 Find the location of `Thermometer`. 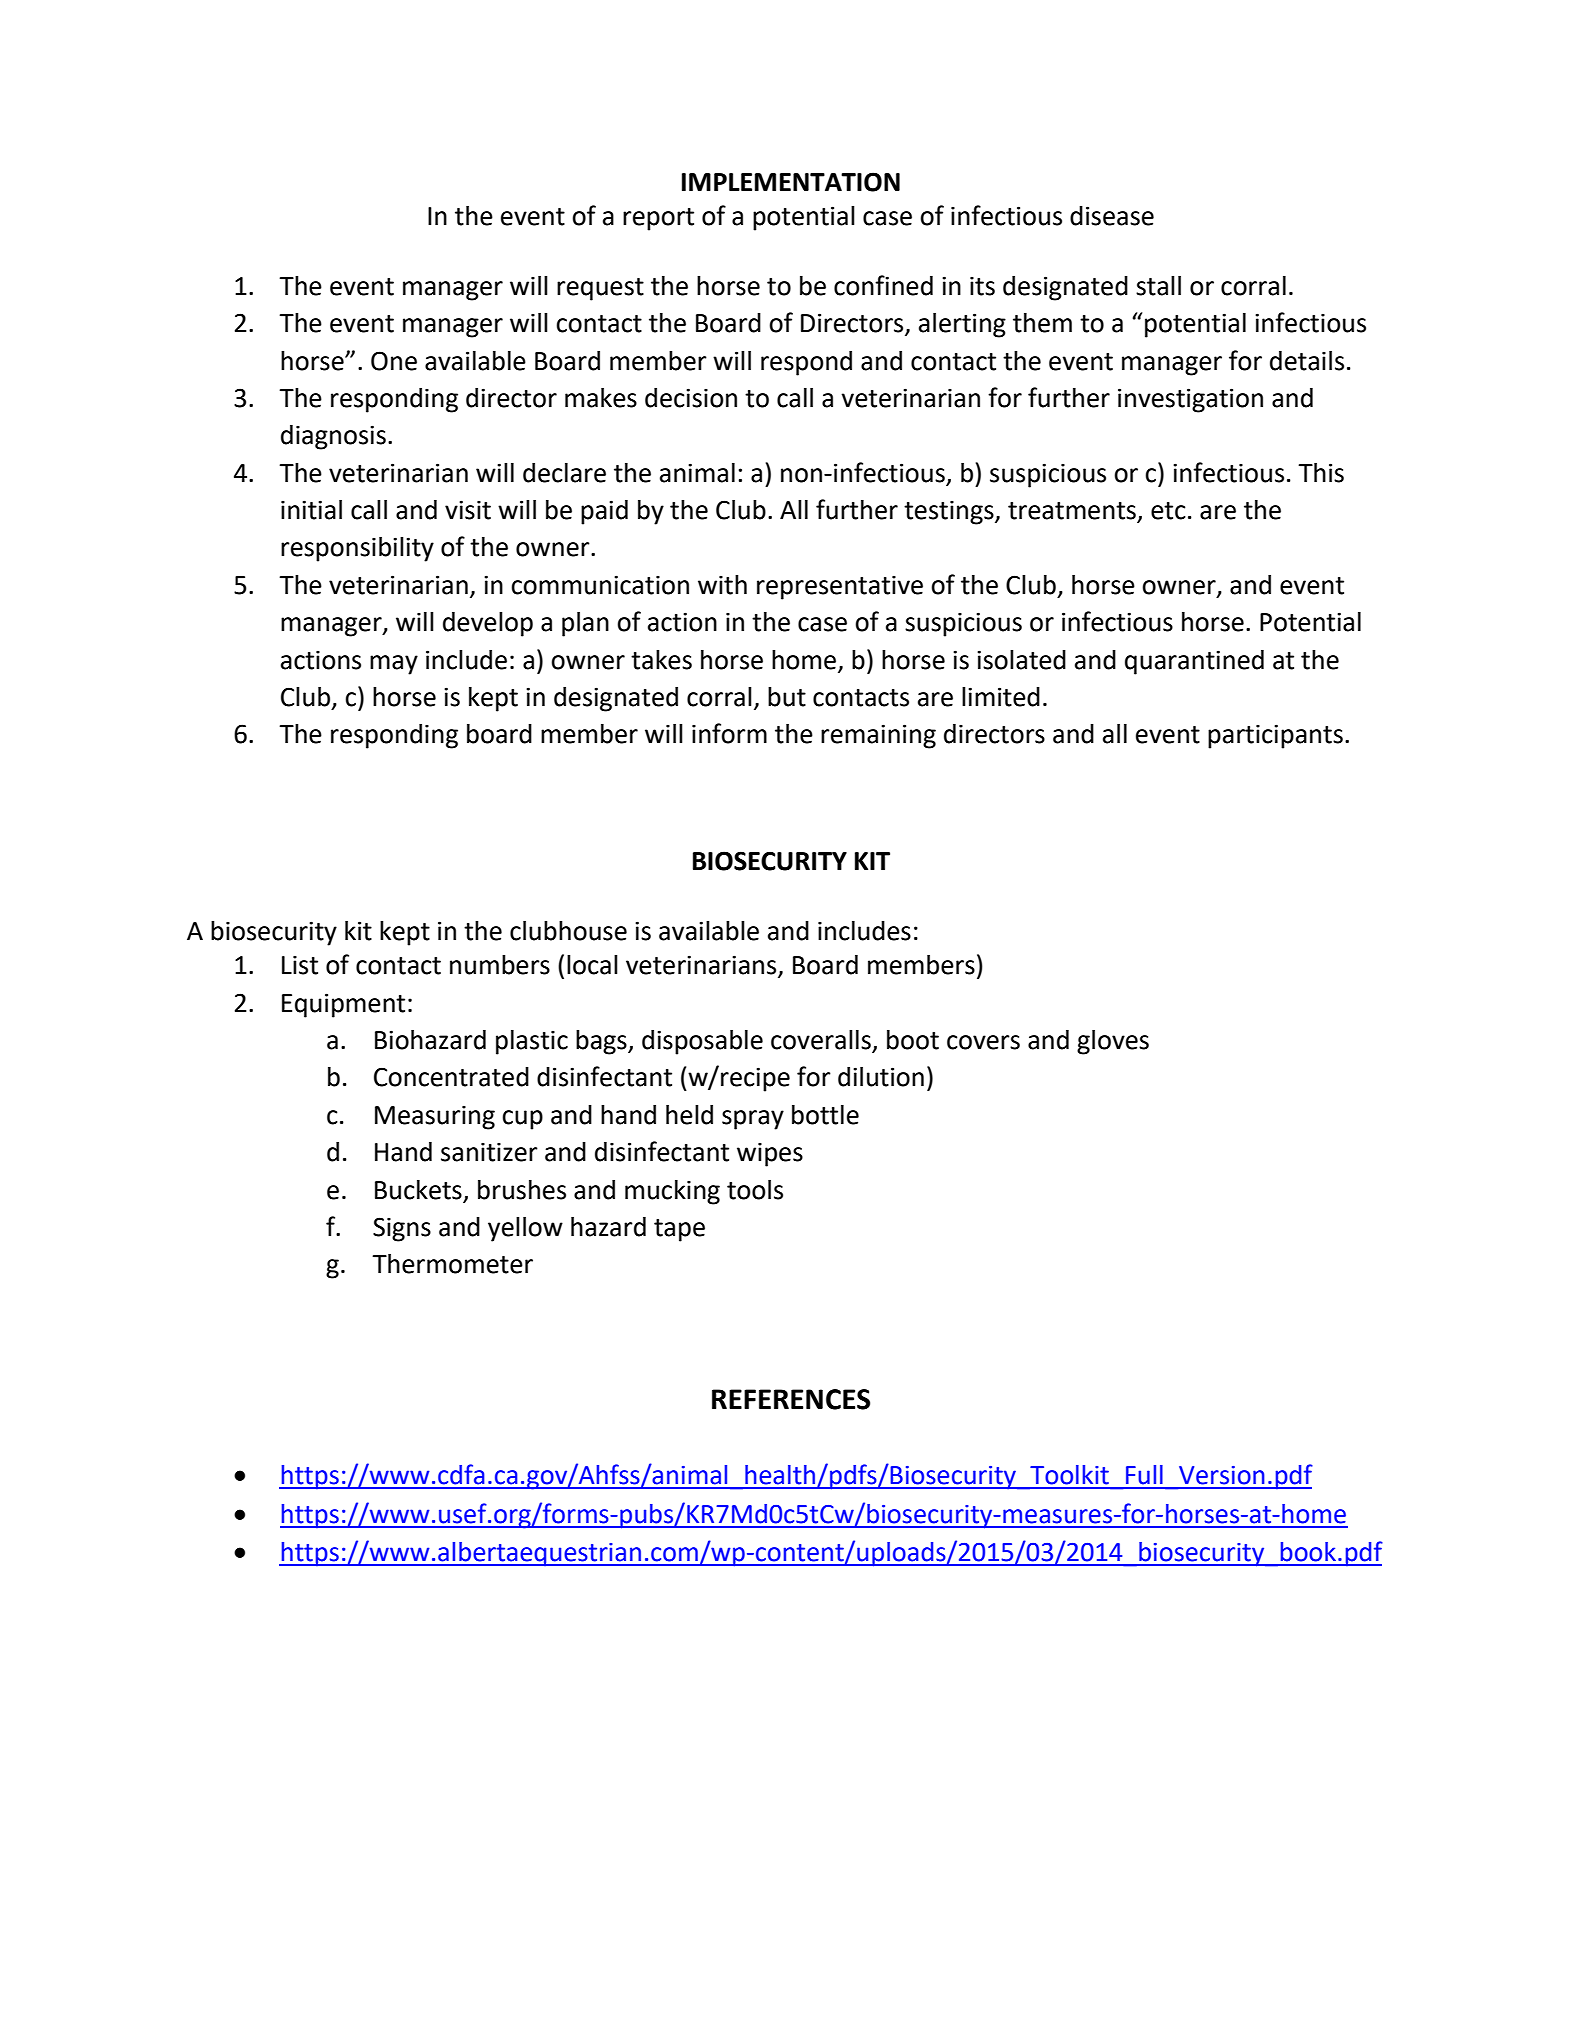

Thermometer is located at coordinates (452, 1264).
